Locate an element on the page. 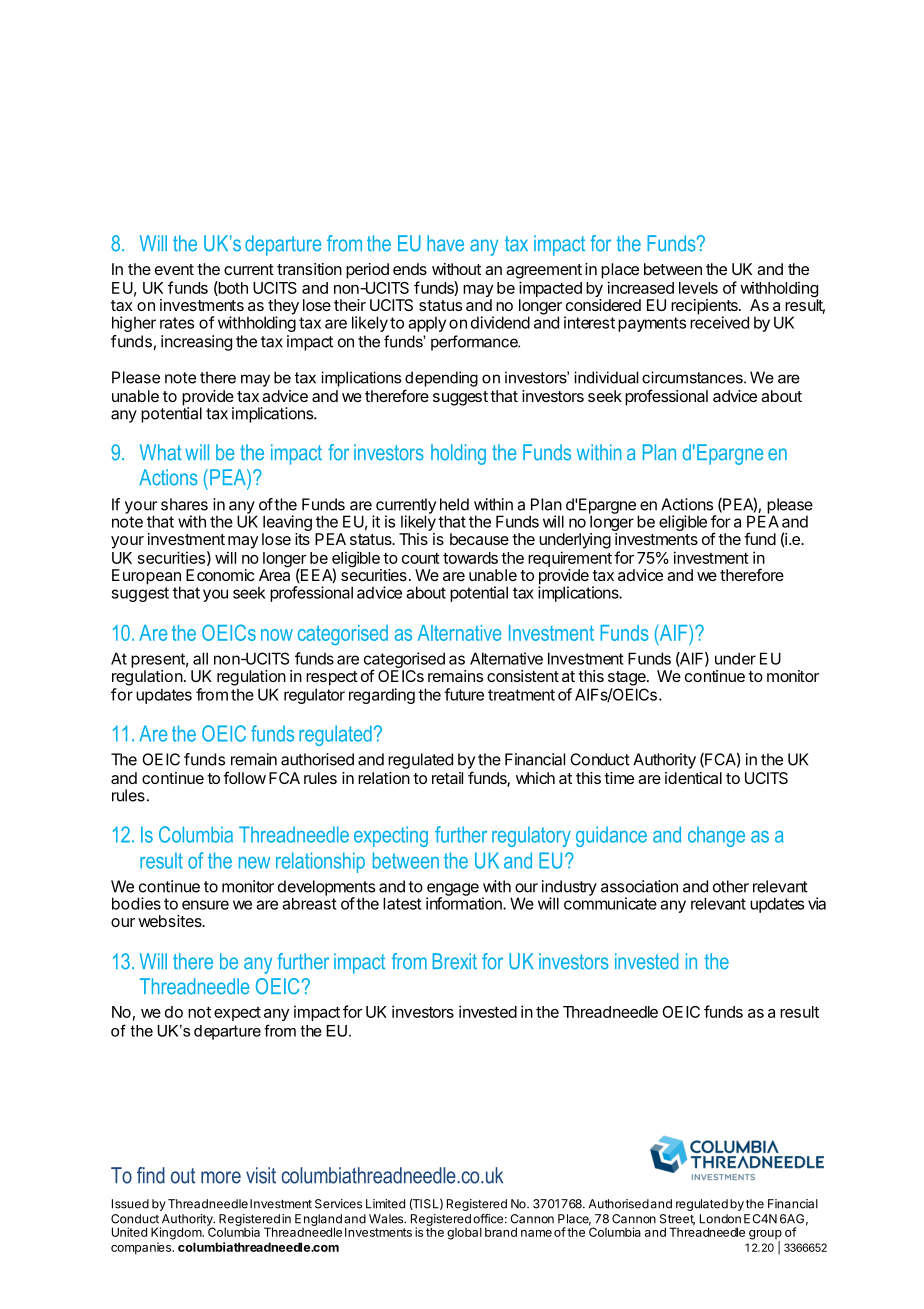  follow is located at coordinates (244, 777).
